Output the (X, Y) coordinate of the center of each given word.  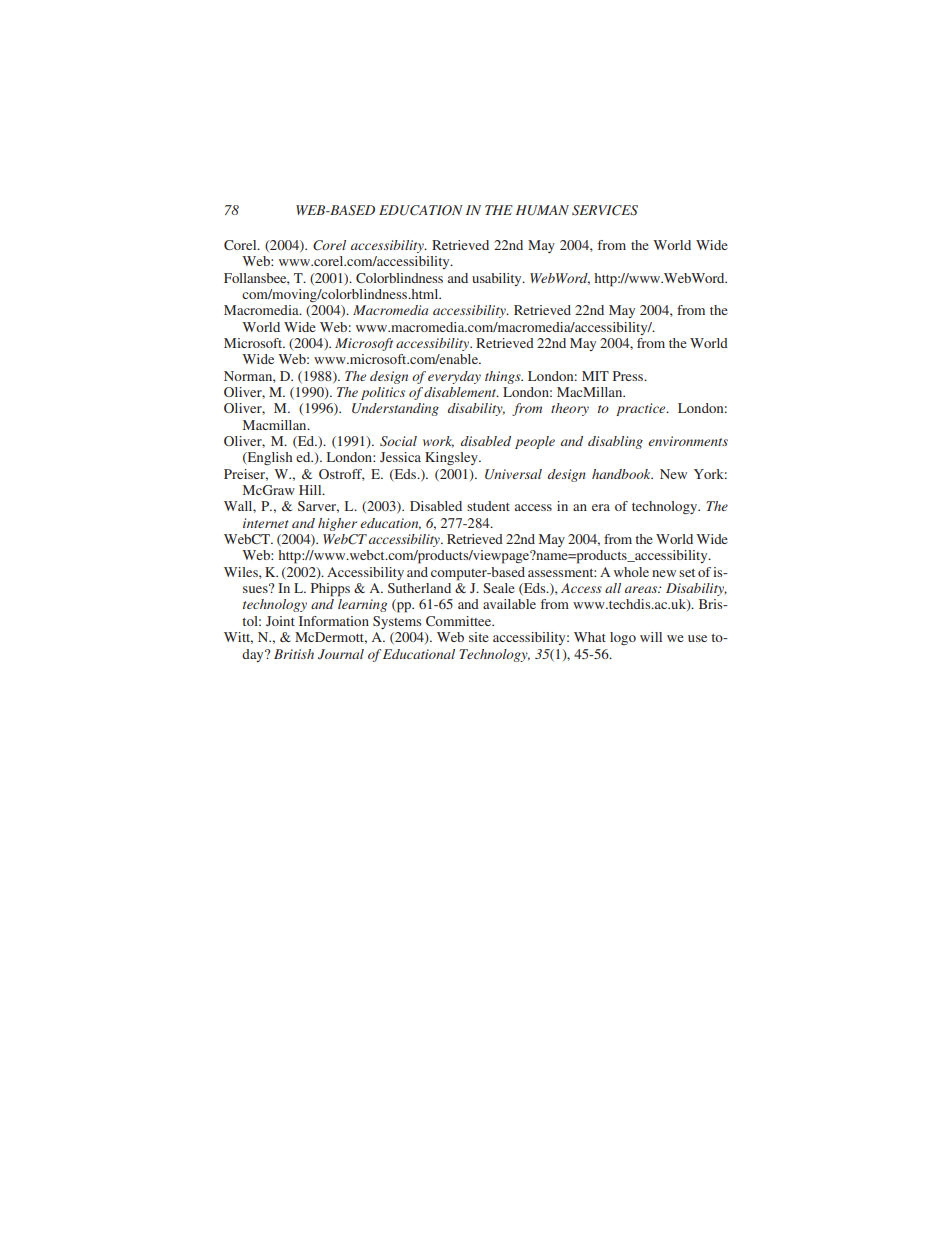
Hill (311, 490)
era (601, 507)
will (651, 637)
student (488, 506)
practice (642, 409)
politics (383, 393)
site (479, 637)
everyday (454, 377)
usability (498, 279)
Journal (341, 654)
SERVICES (605, 210)
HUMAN (542, 210)
